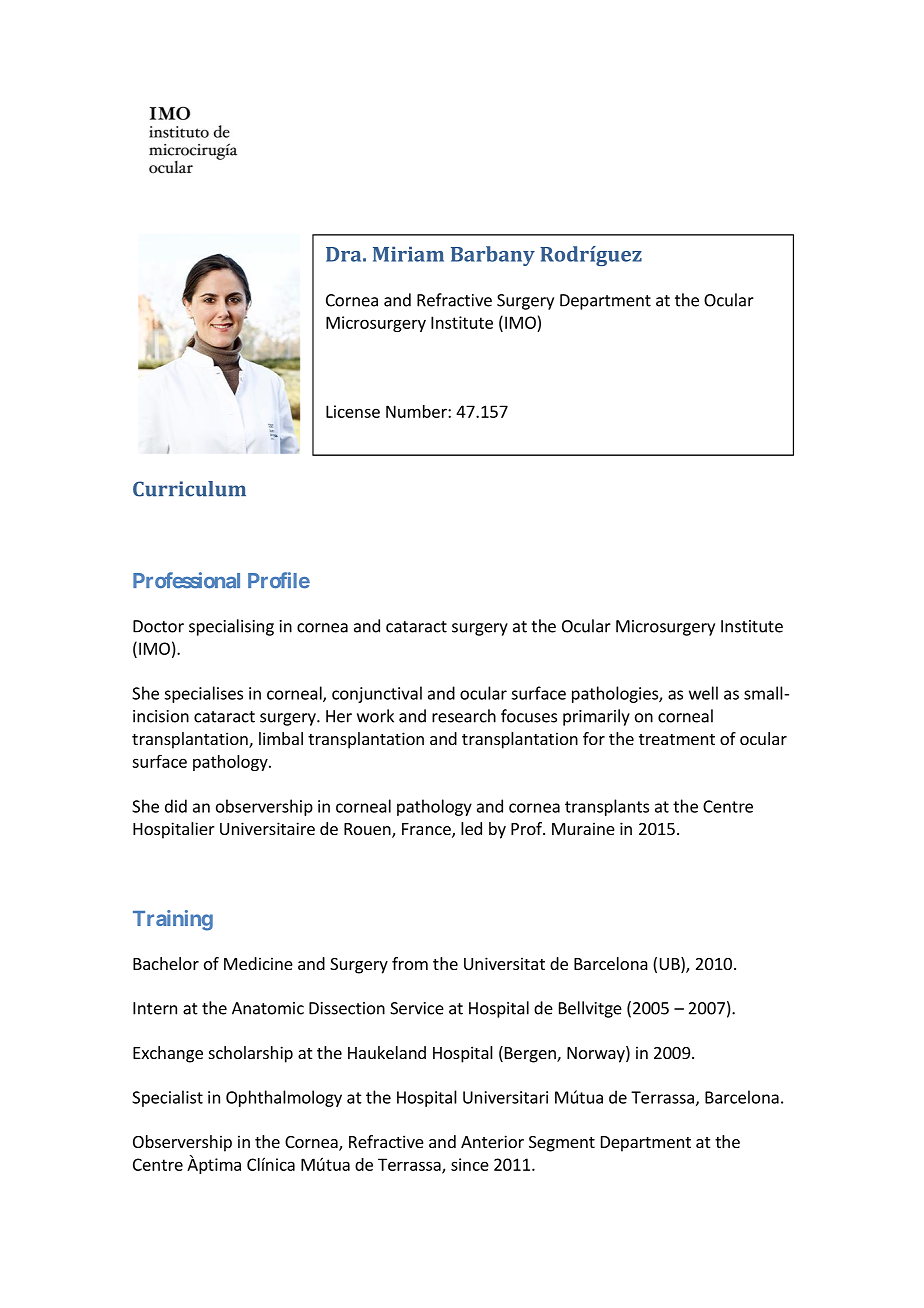  I want to click on Number, so click(417, 411).
